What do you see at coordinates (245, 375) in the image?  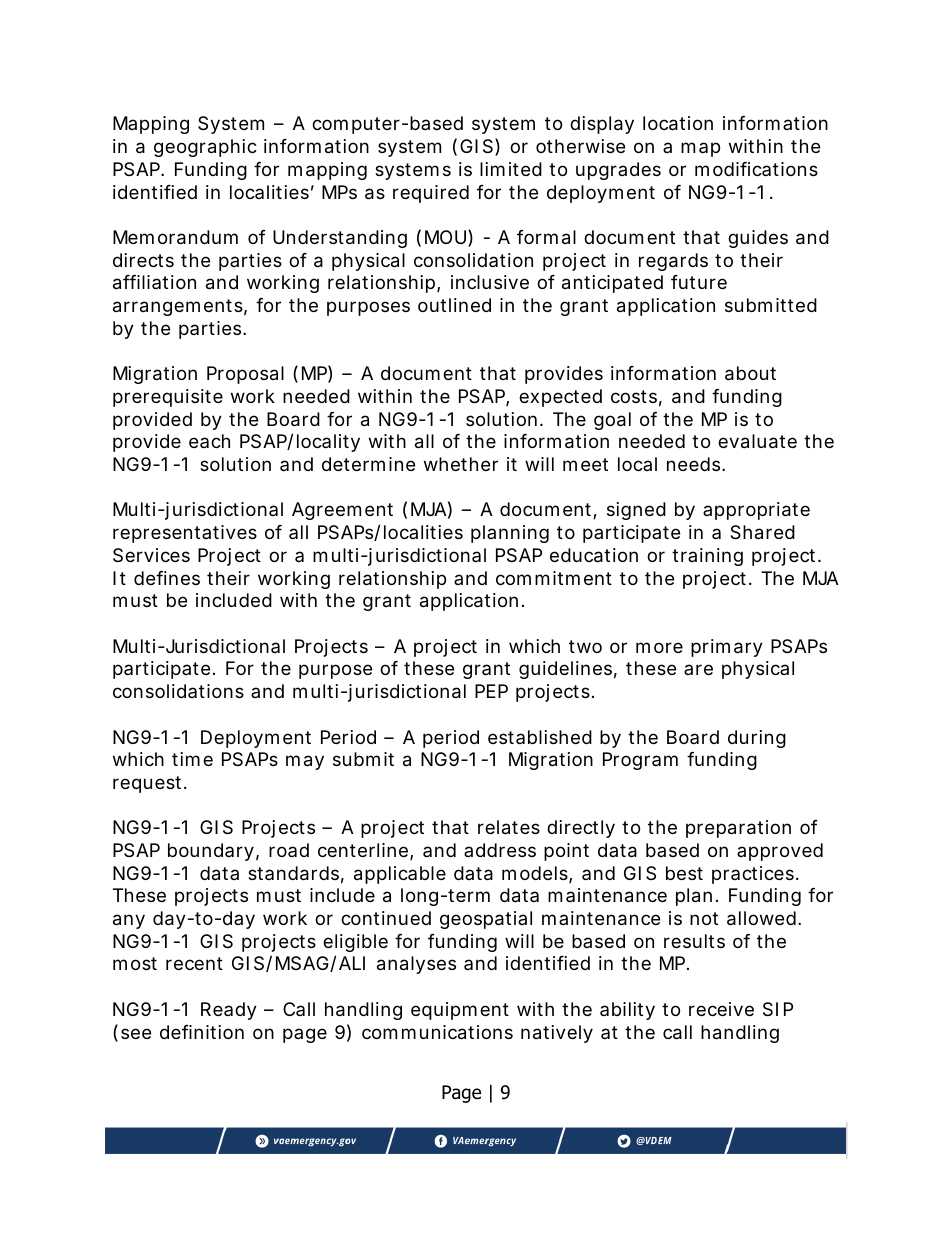 I see `Proposal` at bounding box center [245, 375].
